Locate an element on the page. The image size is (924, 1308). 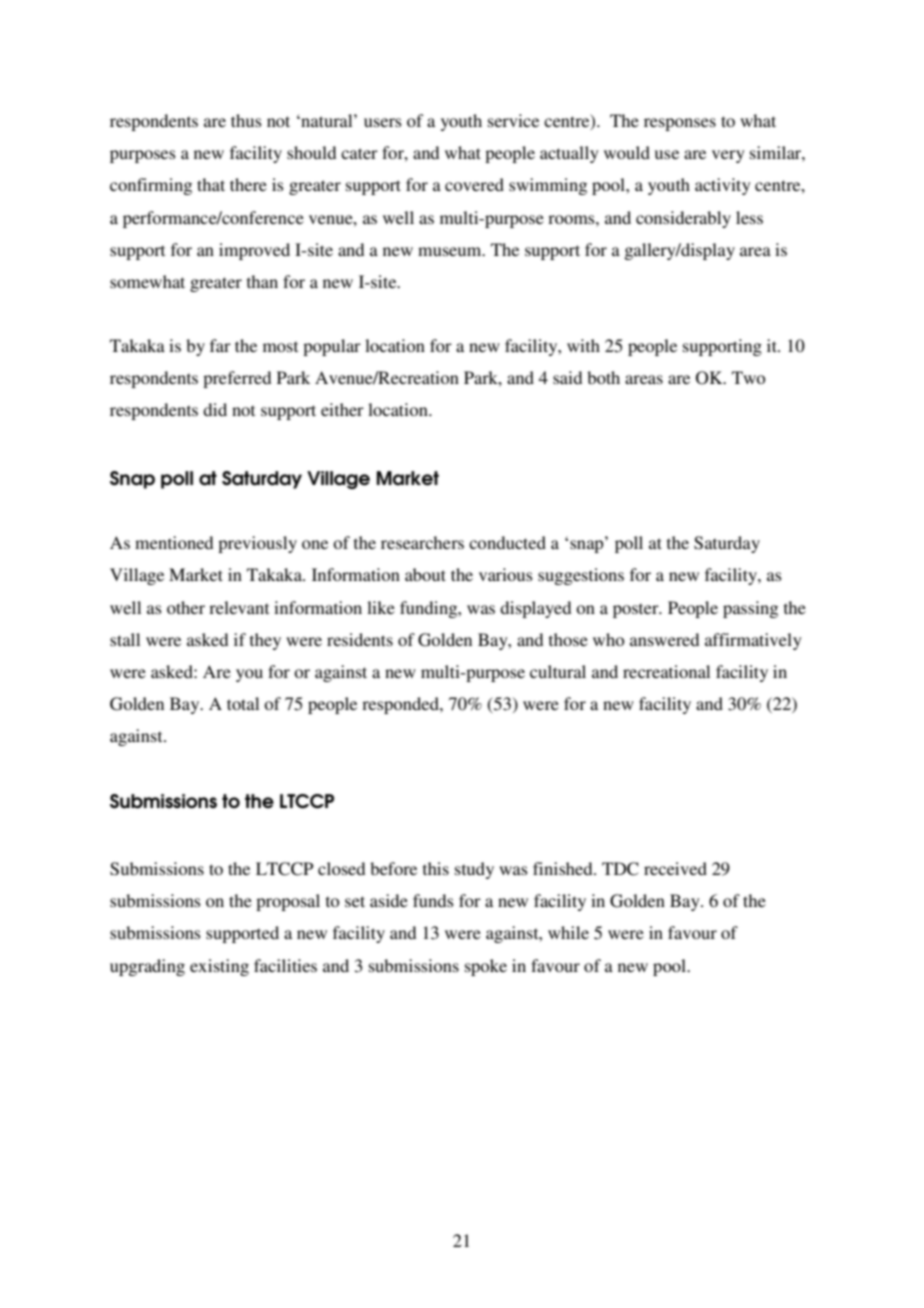
responses is located at coordinates (680, 124).
